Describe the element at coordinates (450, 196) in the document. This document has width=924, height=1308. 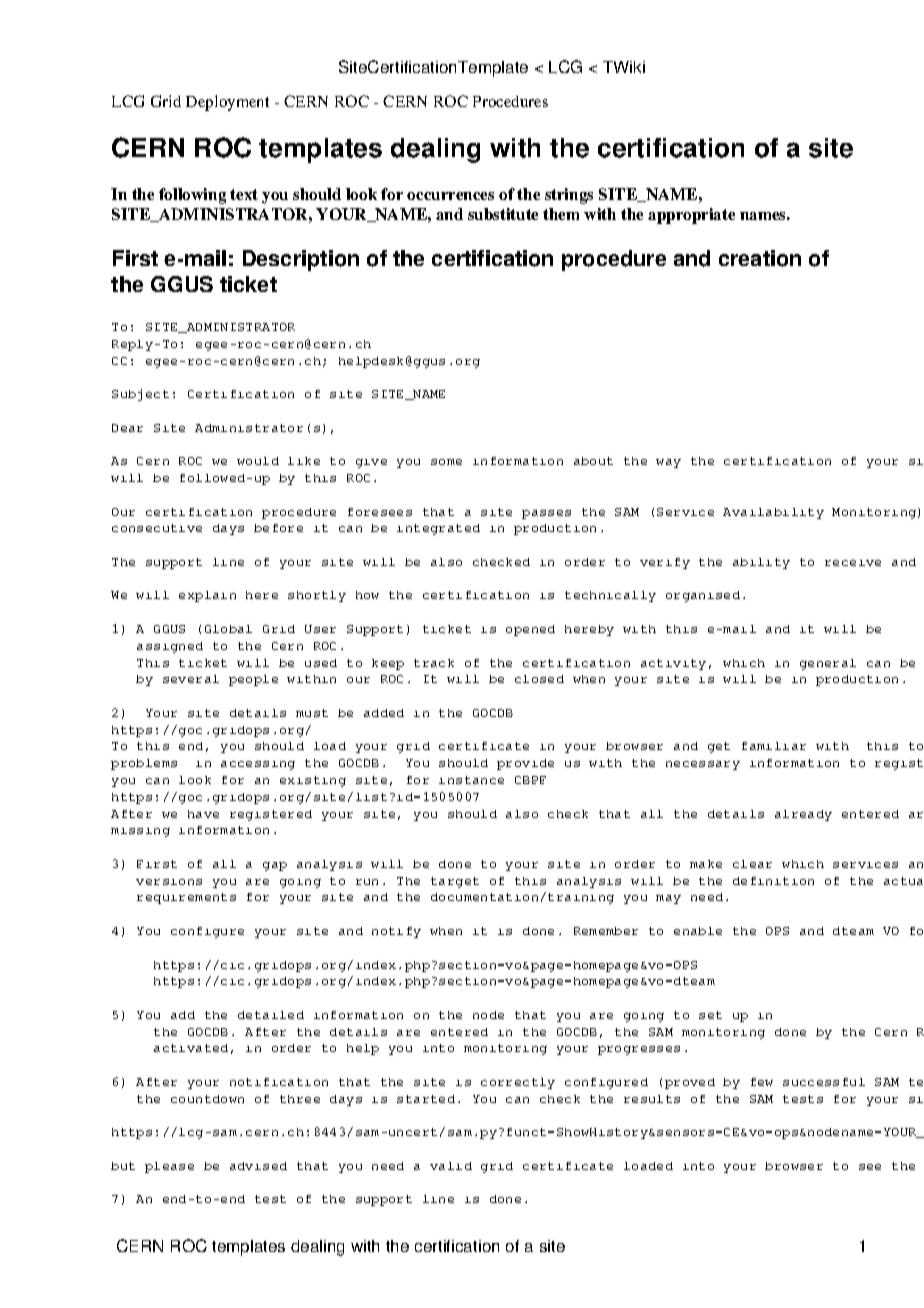
I see `occurrences` at that location.
